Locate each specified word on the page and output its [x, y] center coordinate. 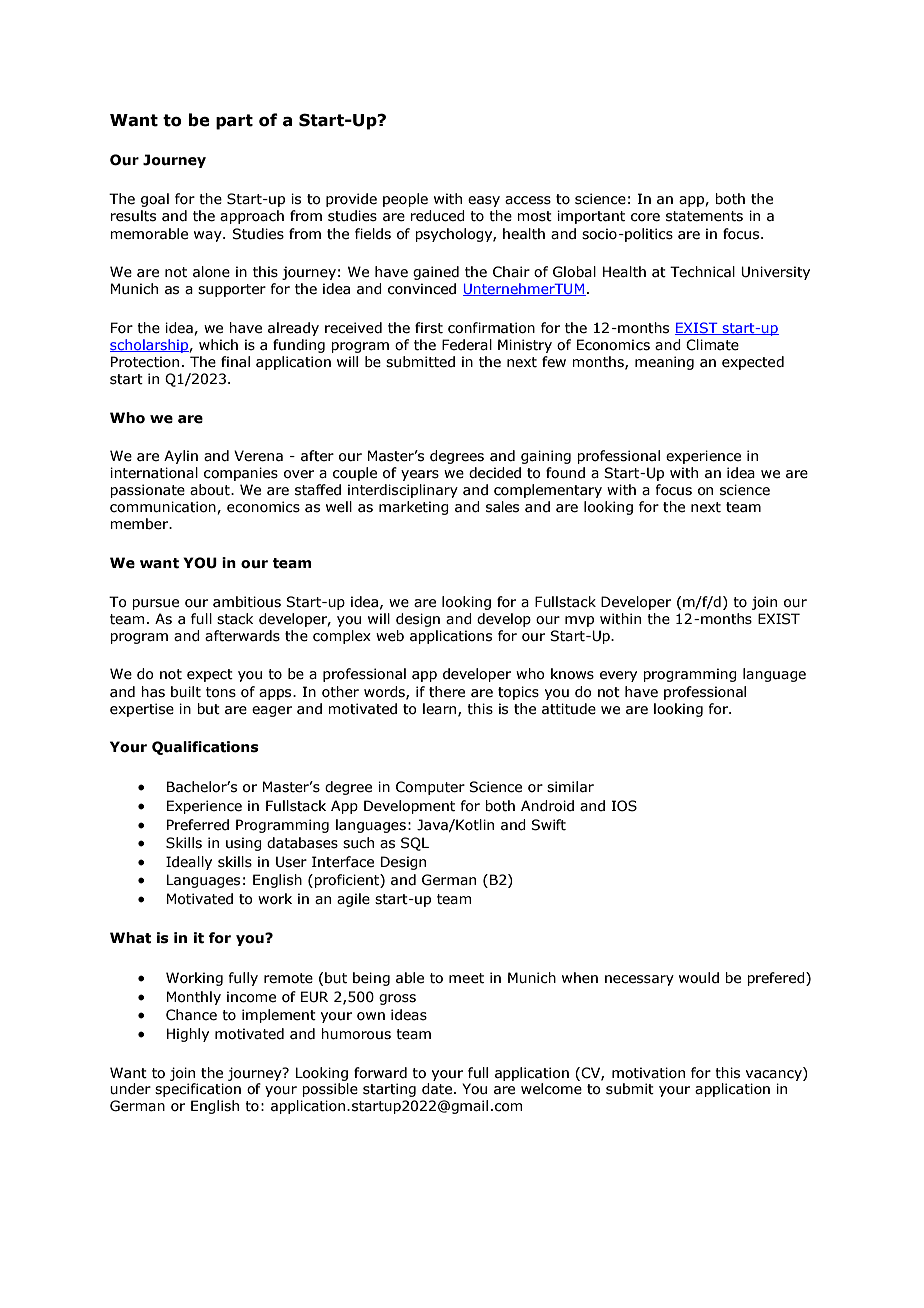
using [244, 844]
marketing [414, 508]
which [218, 345]
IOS [624, 806]
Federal [467, 345]
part [234, 122]
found [565, 473]
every [618, 676]
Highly [188, 1035]
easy [484, 201]
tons [221, 692]
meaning [664, 363]
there [447, 692]
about [211, 490]
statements [704, 216]
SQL [415, 844]
